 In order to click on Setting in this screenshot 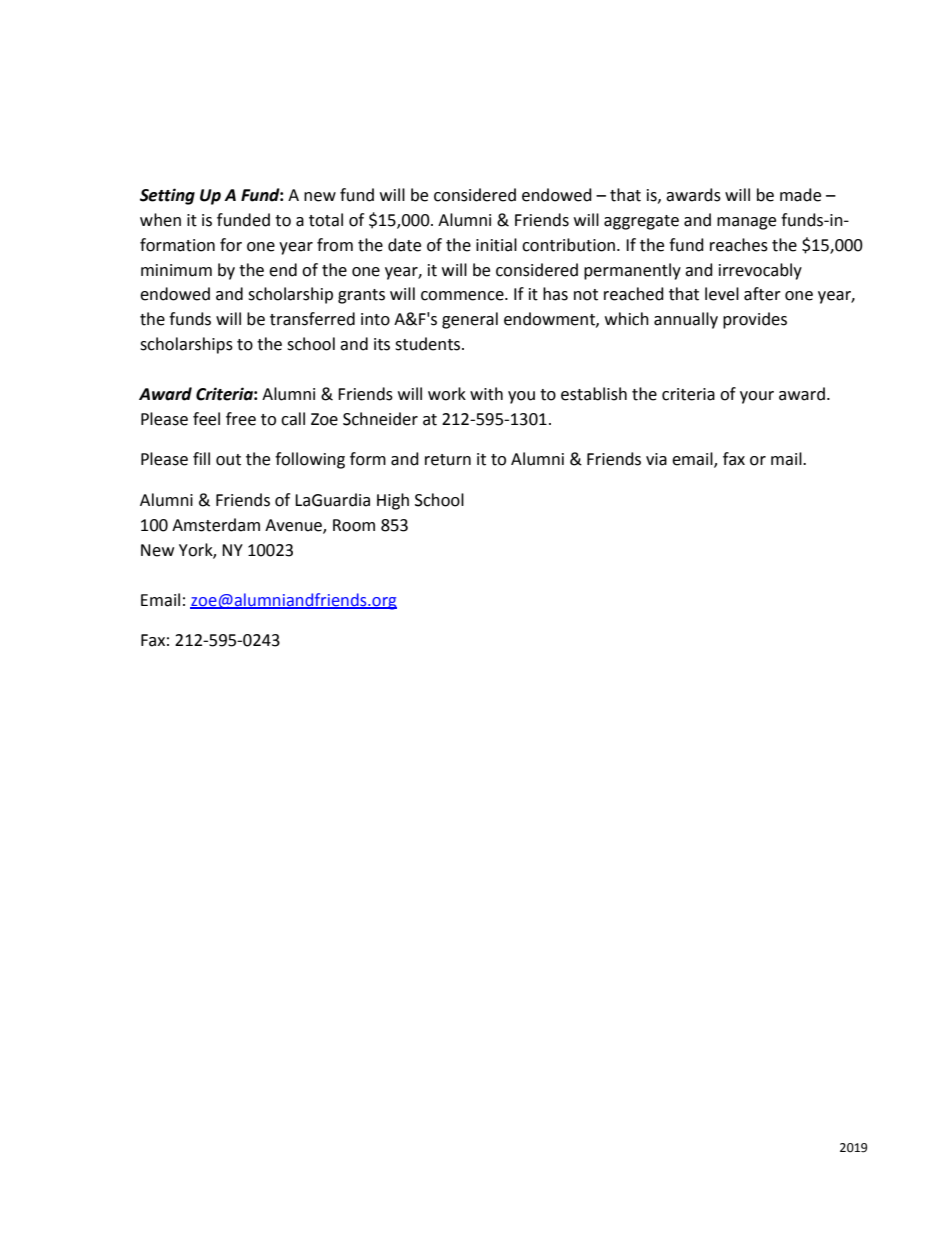, I will do `click(167, 196)`.
